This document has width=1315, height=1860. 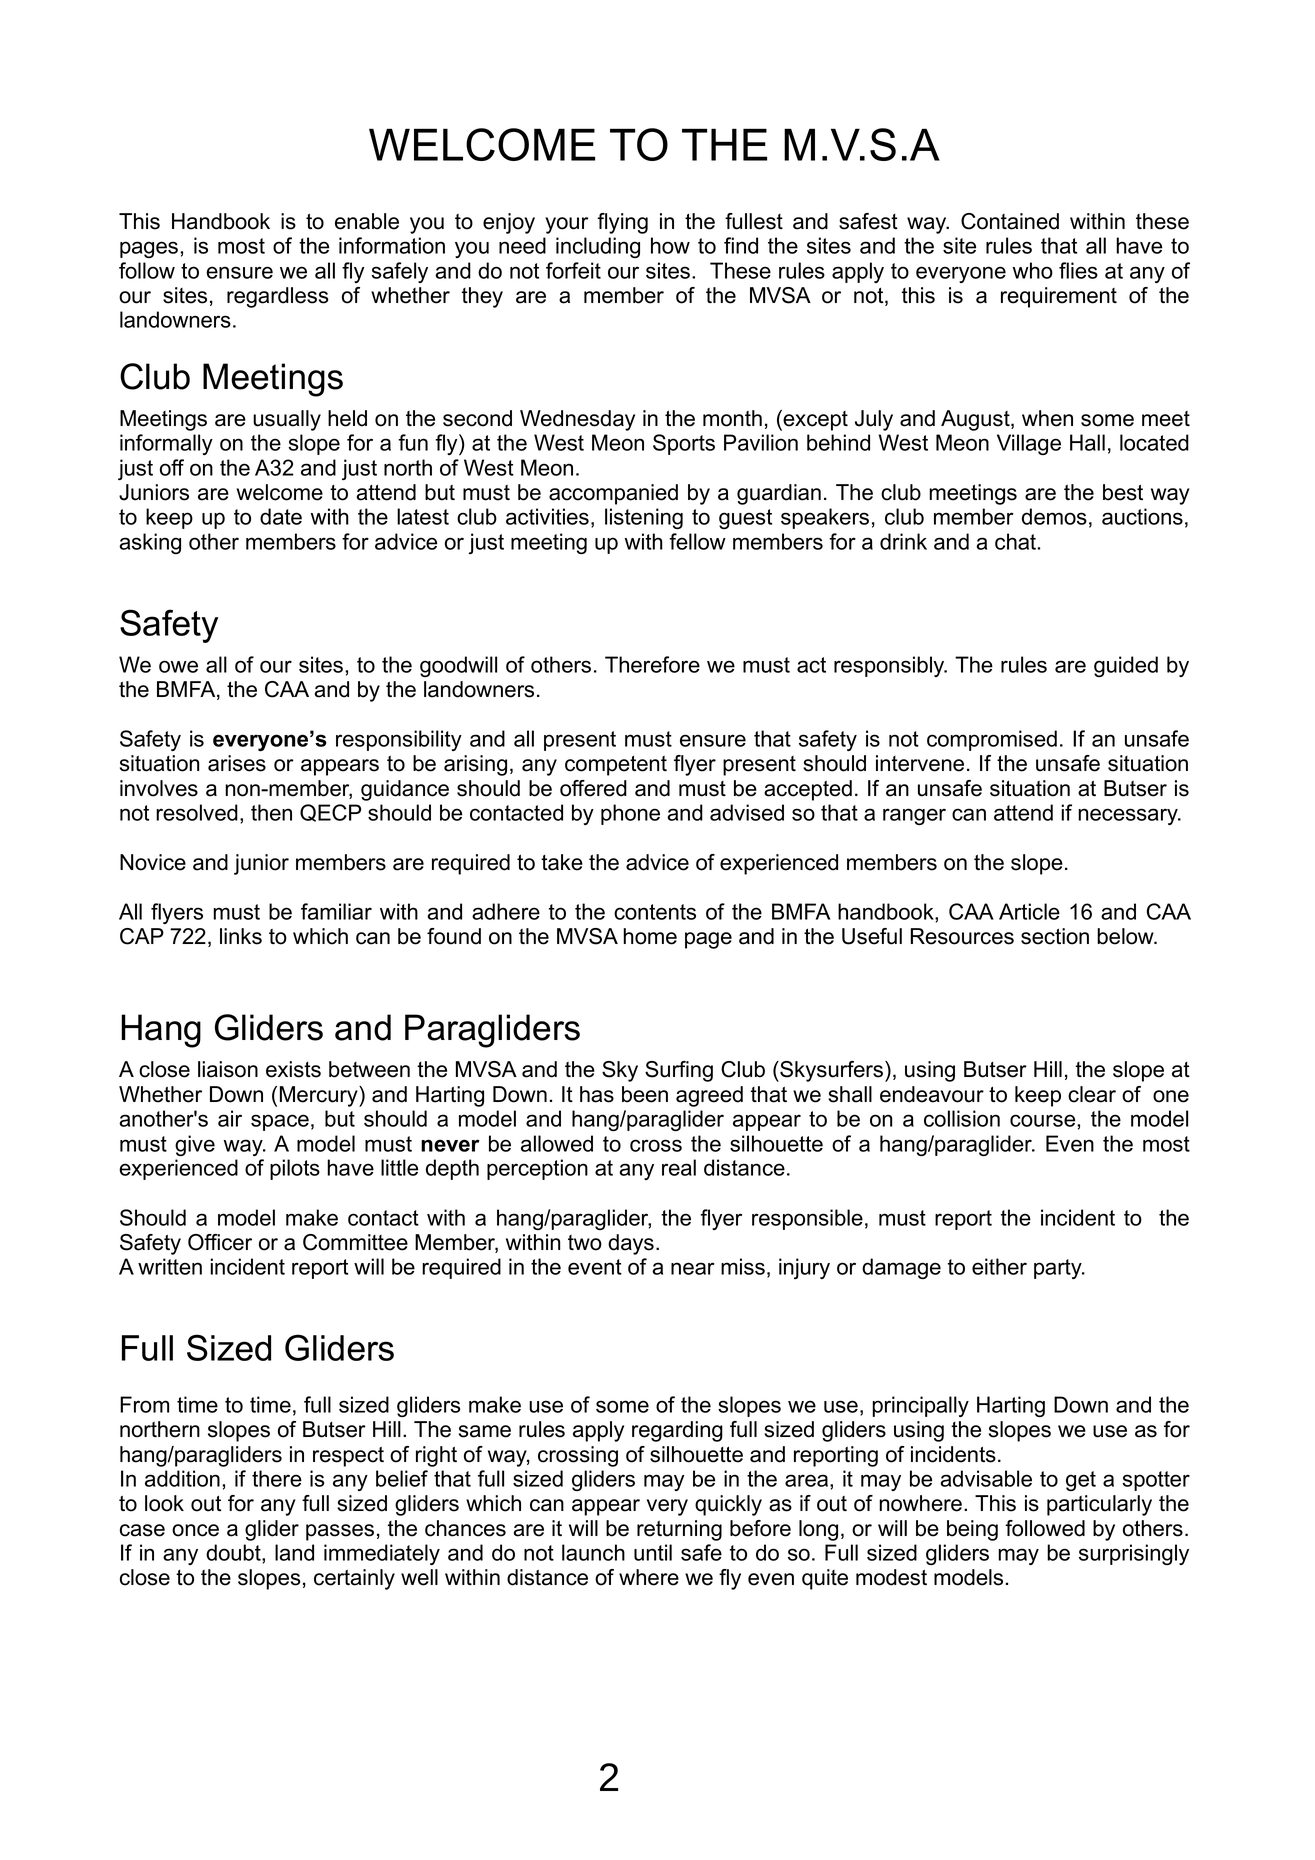 I want to click on regardless, so click(x=278, y=297).
